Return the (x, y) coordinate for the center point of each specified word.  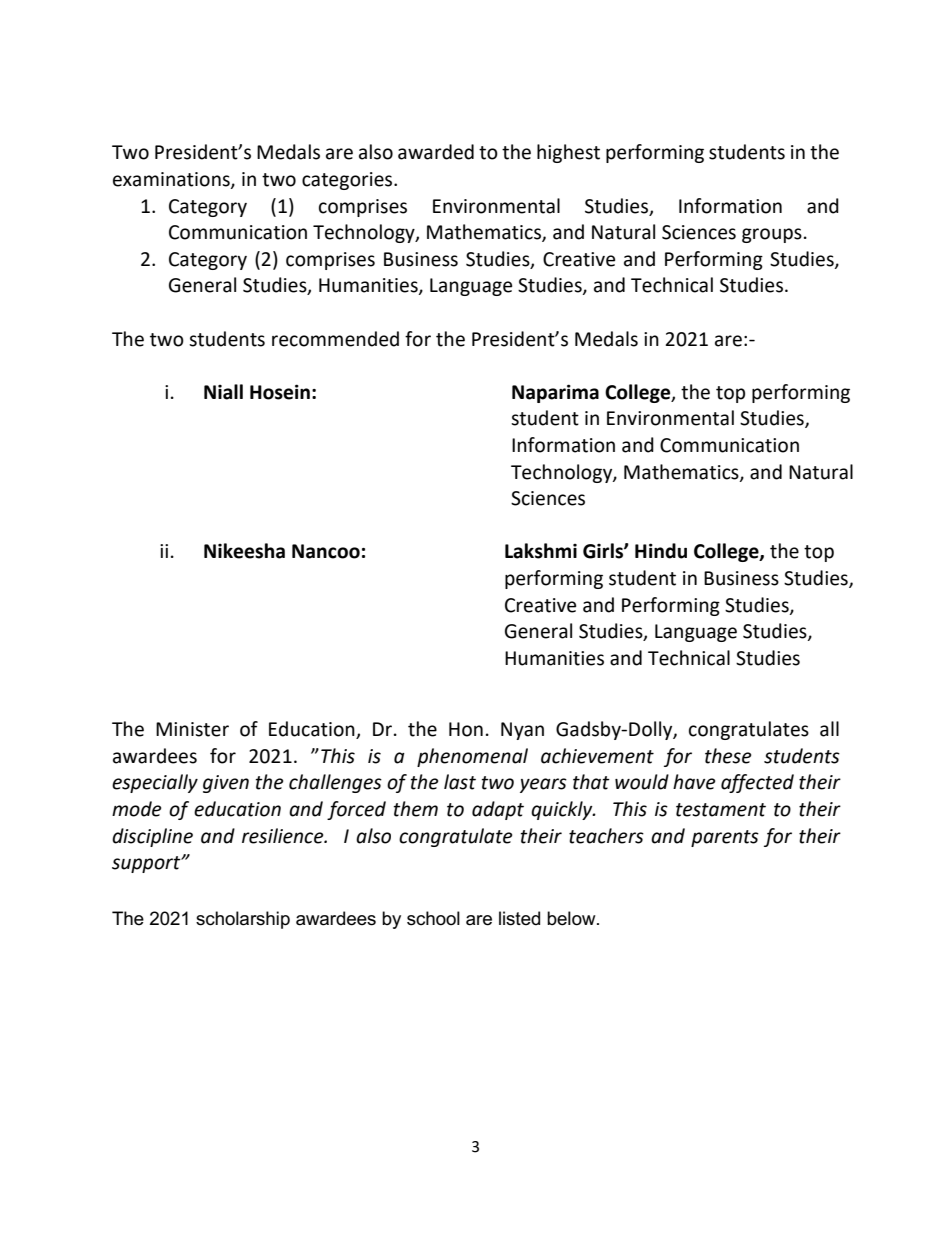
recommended (335, 339)
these (728, 756)
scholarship (243, 920)
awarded (436, 152)
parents (725, 838)
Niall (223, 392)
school (433, 918)
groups (772, 235)
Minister (192, 729)
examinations (172, 180)
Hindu (661, 551)
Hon (466, 729)
